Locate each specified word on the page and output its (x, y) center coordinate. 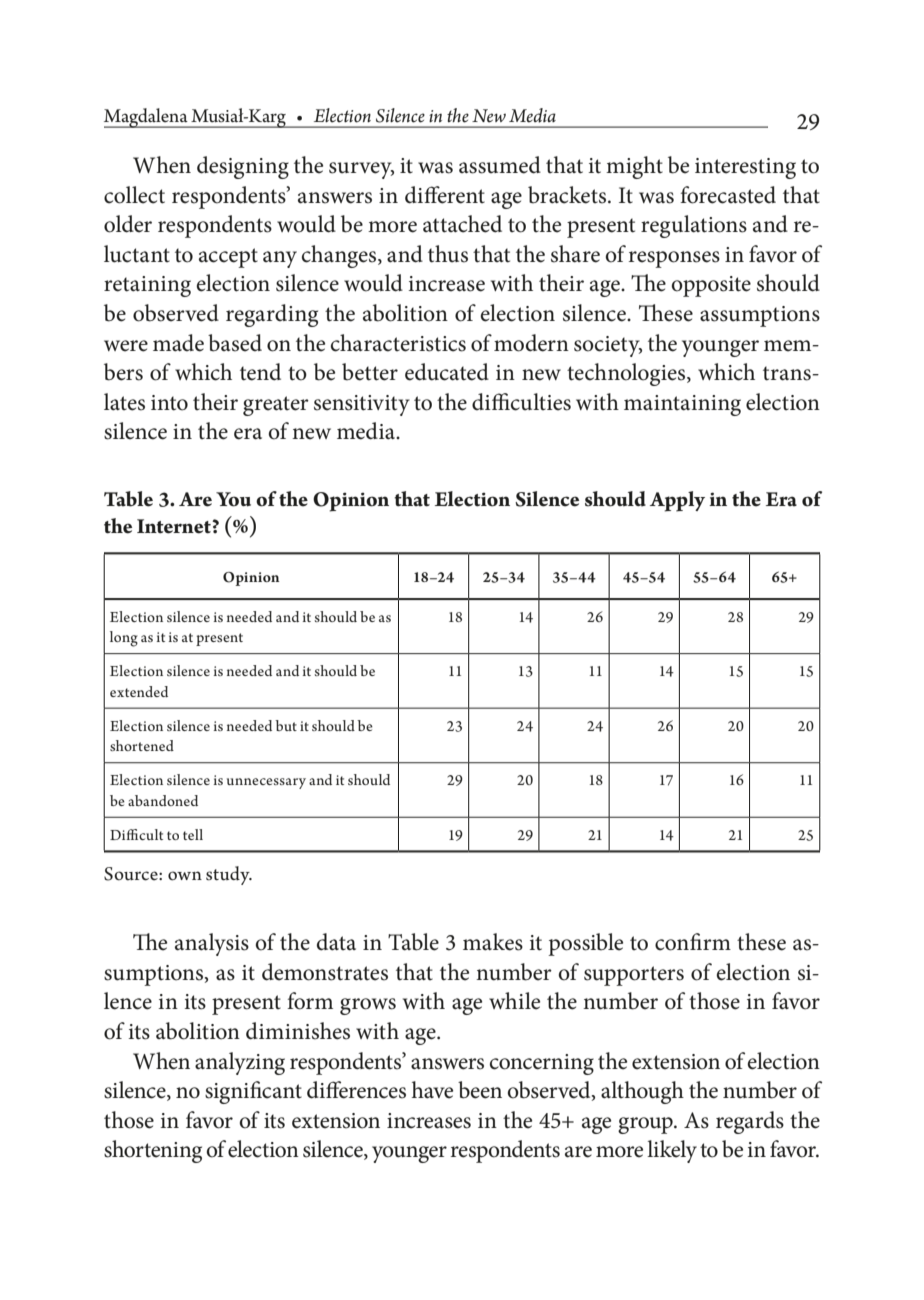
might (634, 167)
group (646, 1125)
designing (243, 167)
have (432, 1090)
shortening (153, 1151)
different (445, 195)
